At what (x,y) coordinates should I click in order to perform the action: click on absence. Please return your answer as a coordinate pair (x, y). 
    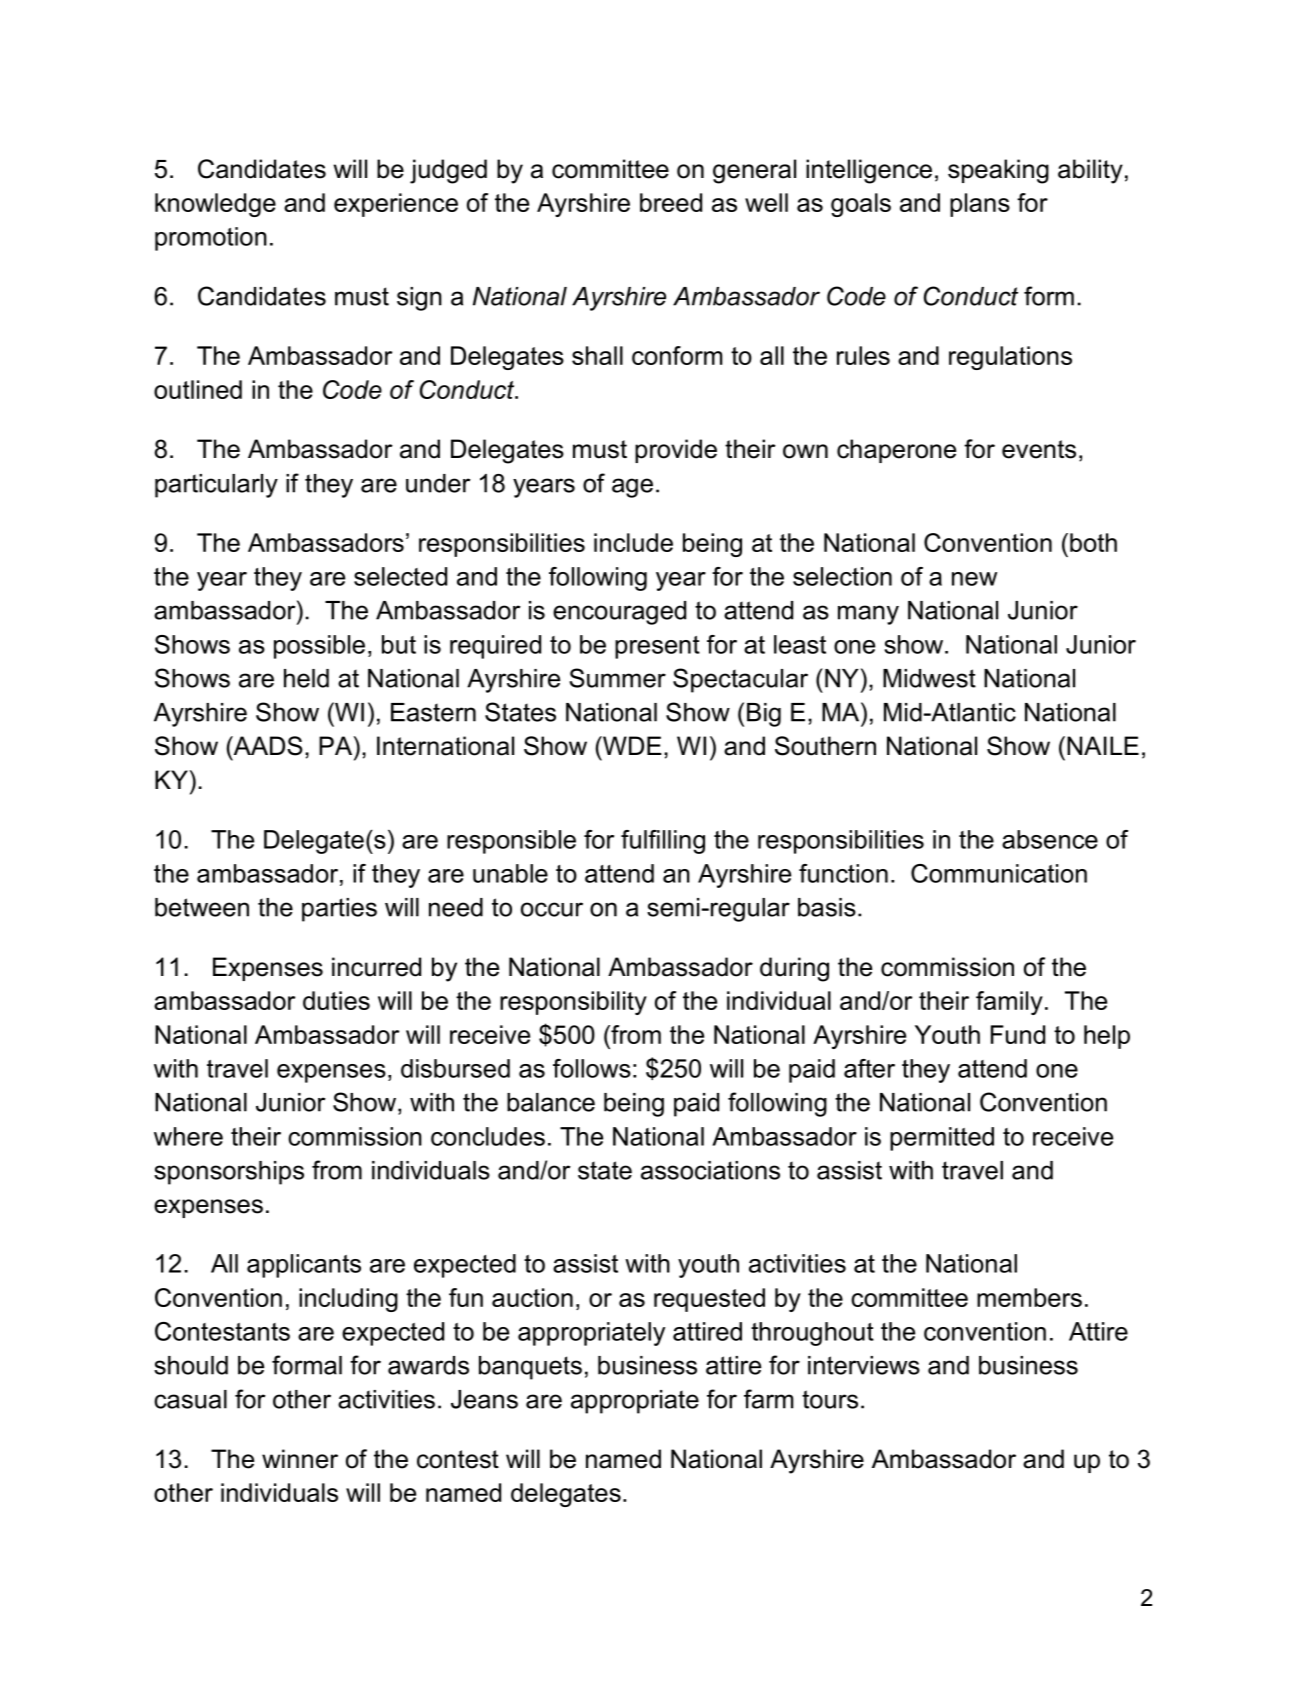
    Looking at the image, I should click on (1050, 839).
